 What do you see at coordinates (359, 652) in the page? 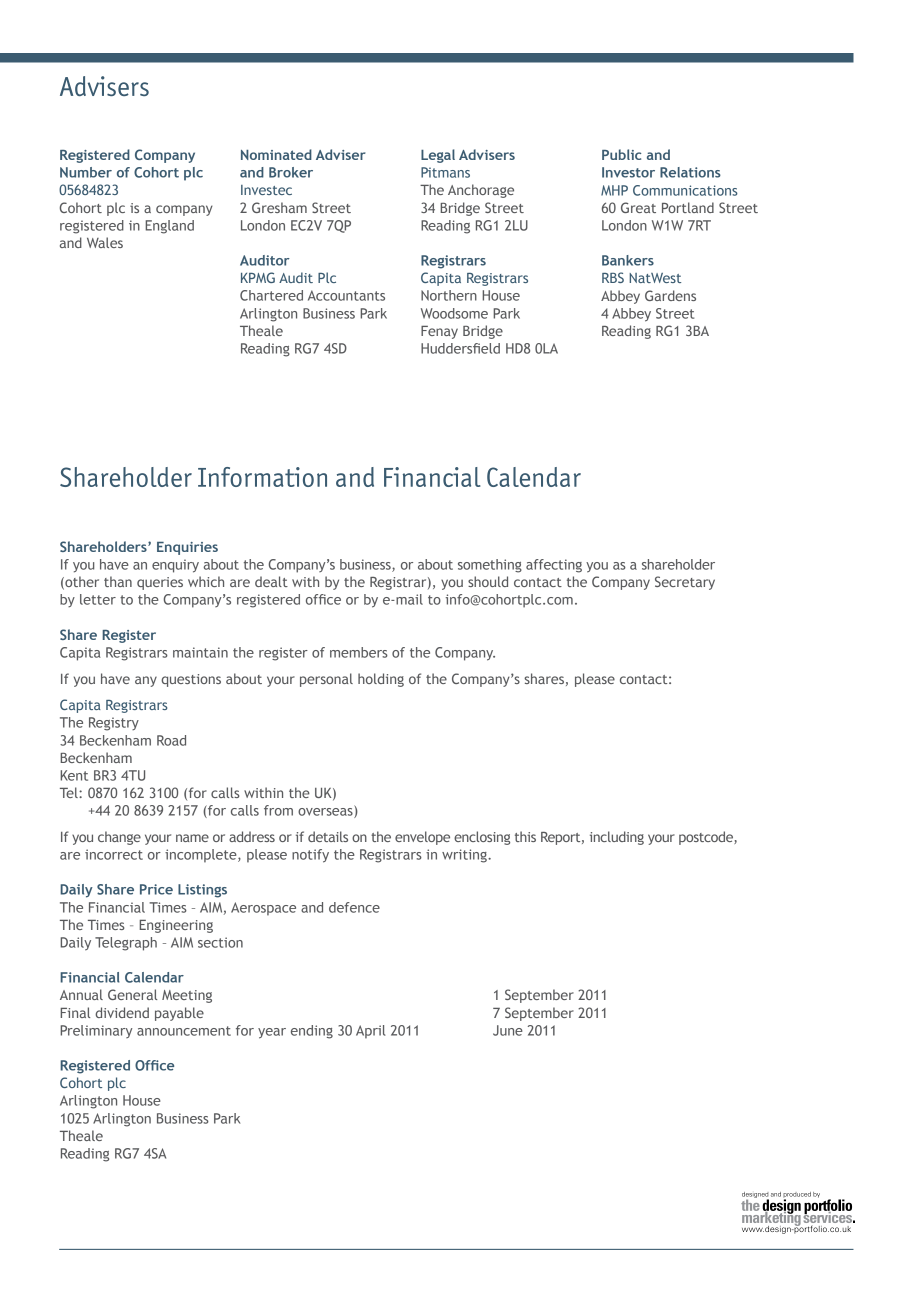
I see `members` at bounding box center [359, 652].
